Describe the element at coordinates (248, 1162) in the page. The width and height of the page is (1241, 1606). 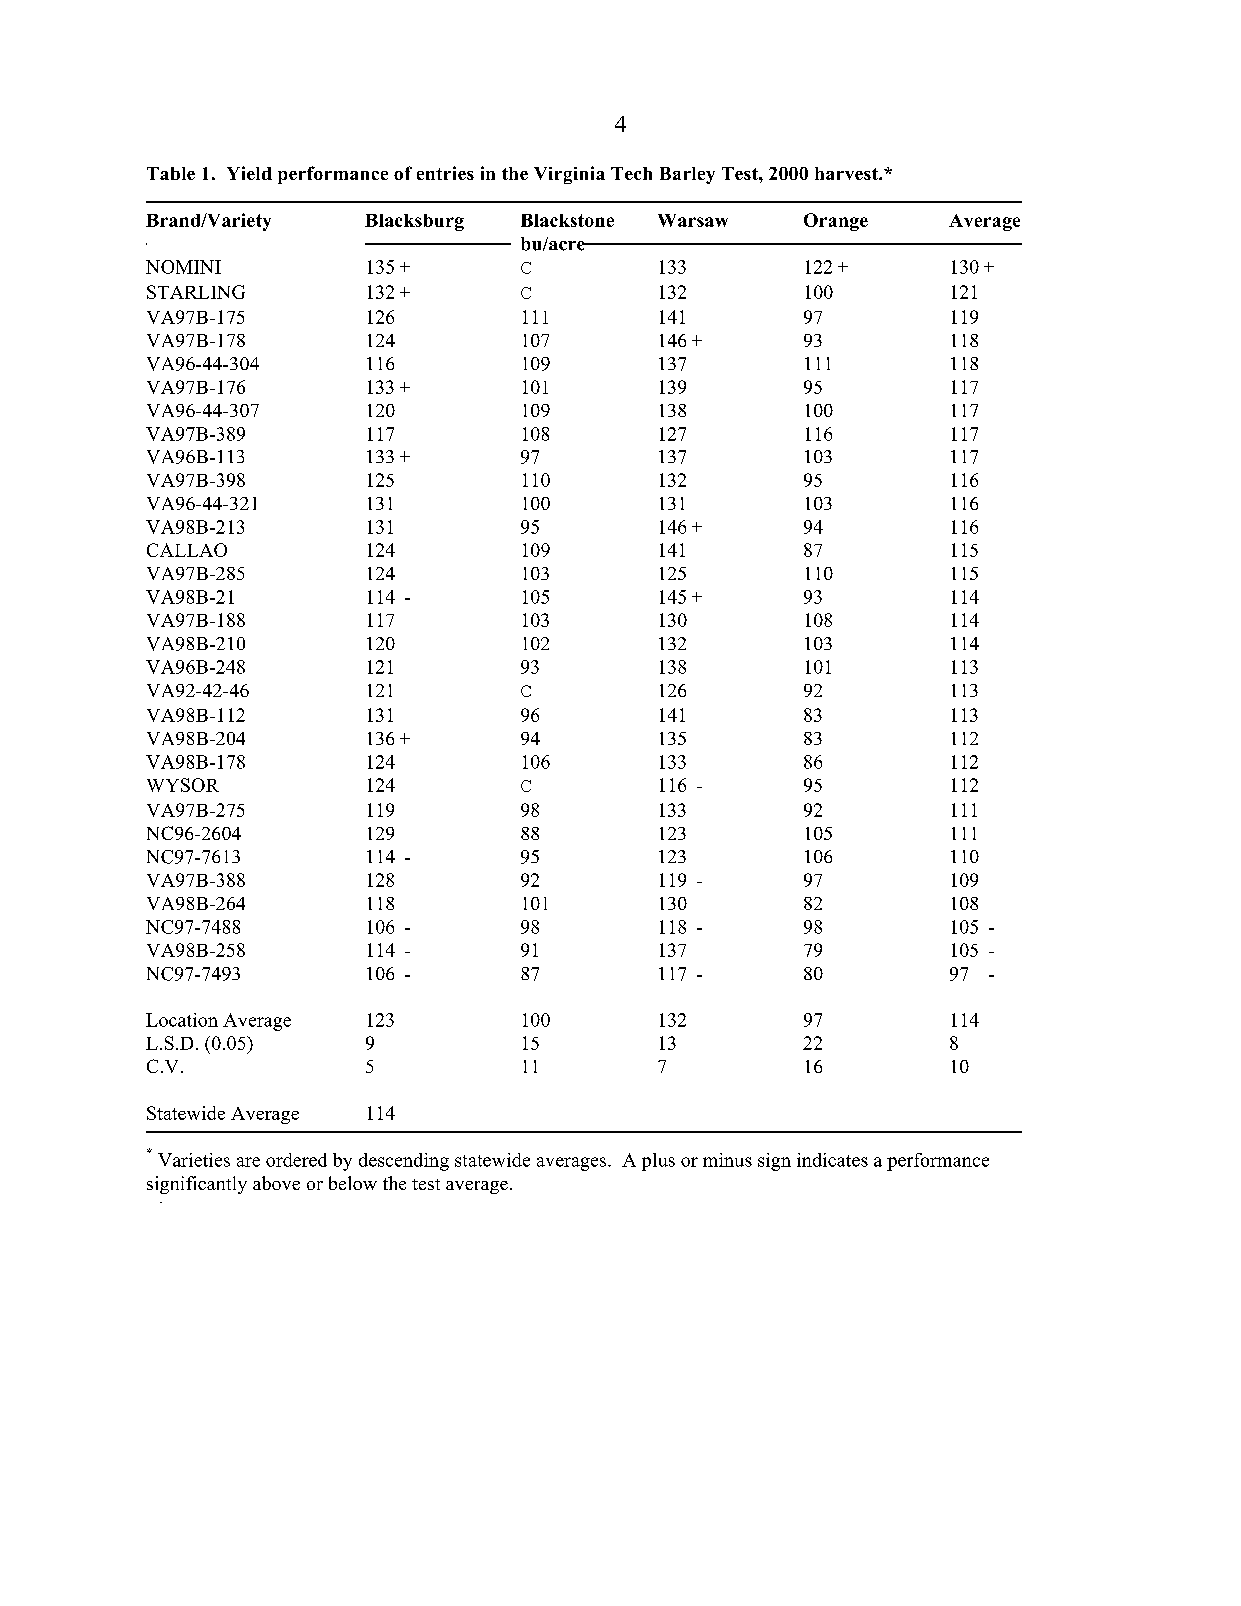
I see `are` at that location.
